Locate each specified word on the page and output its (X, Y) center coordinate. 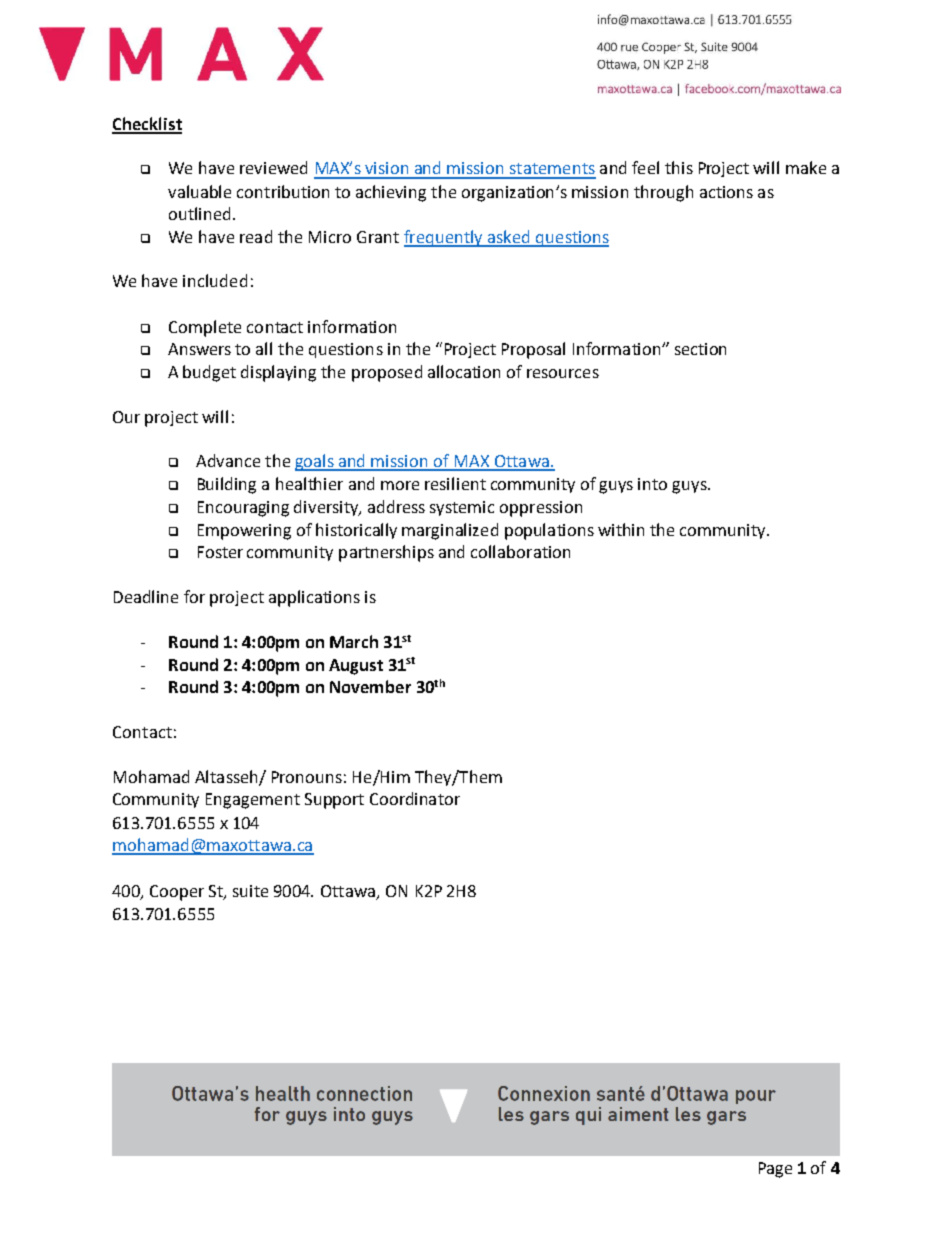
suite (250, 891)
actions (726, 192)
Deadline (146, 596)
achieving (391, 193)
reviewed (273, 167)
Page (775, 1170)
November (370, 686)
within (621, 529)
